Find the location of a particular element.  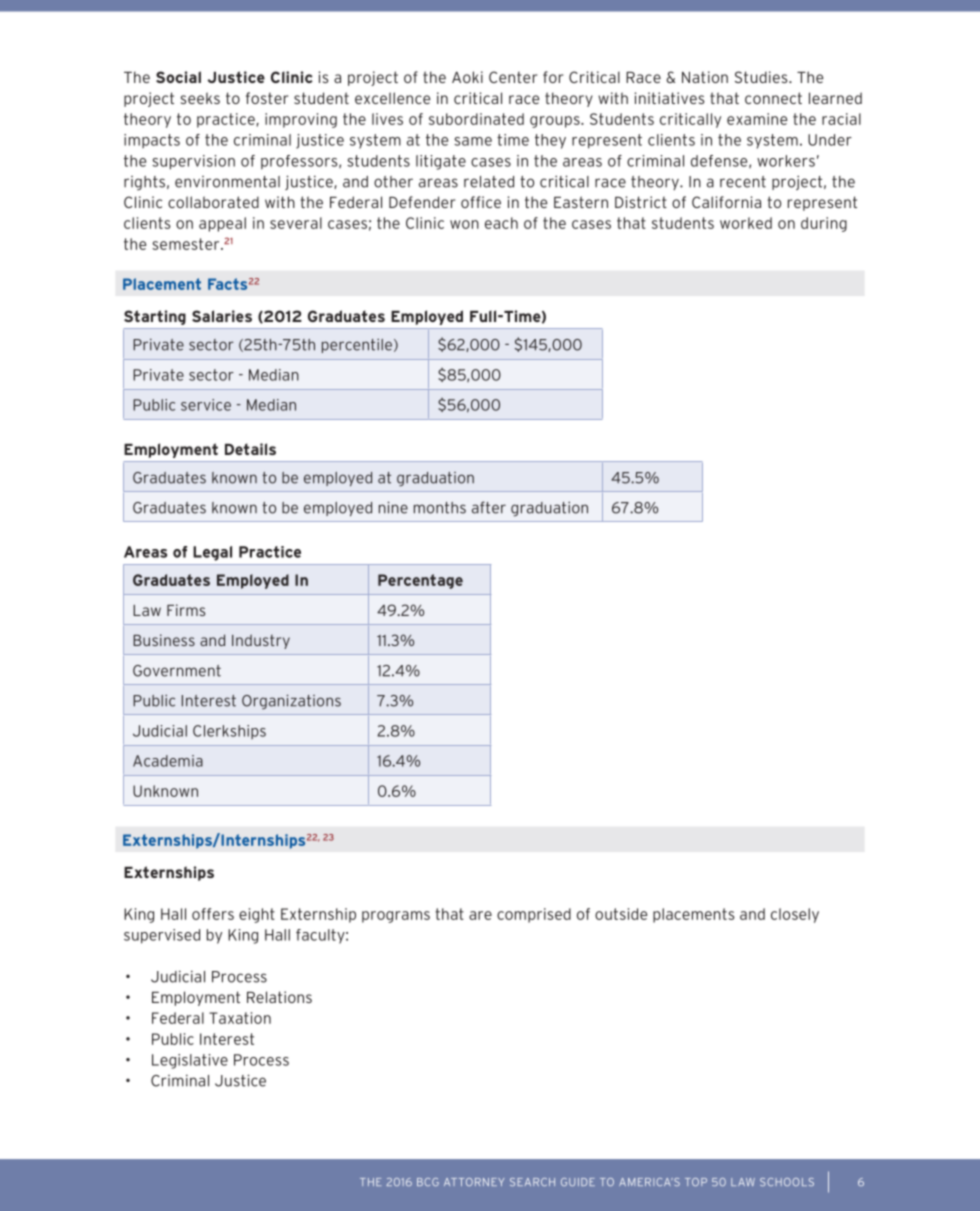

Legislative is located at coordinates (190, 1061).
